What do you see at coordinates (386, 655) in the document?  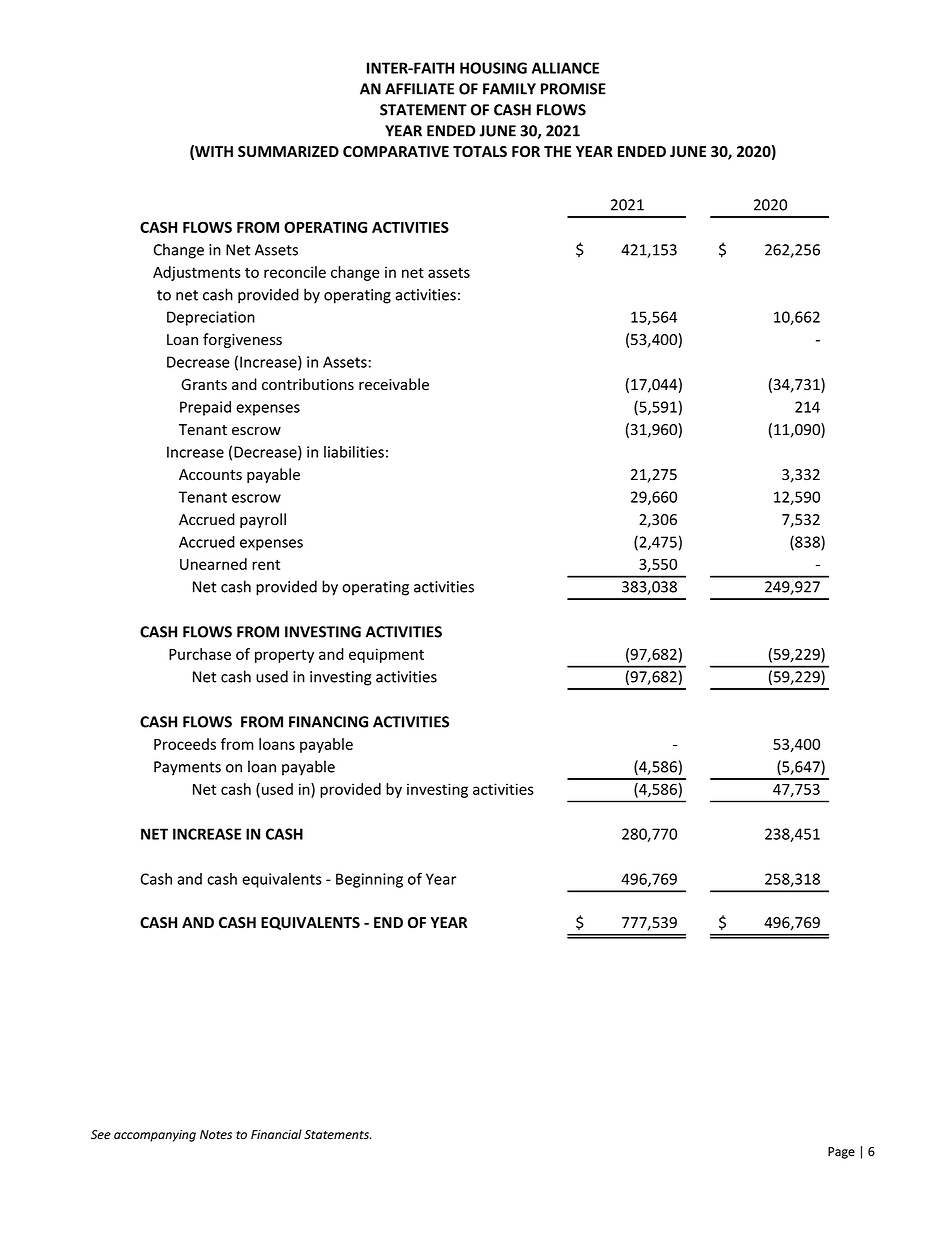 I see `equipment` at bounding box center [386, 655].
